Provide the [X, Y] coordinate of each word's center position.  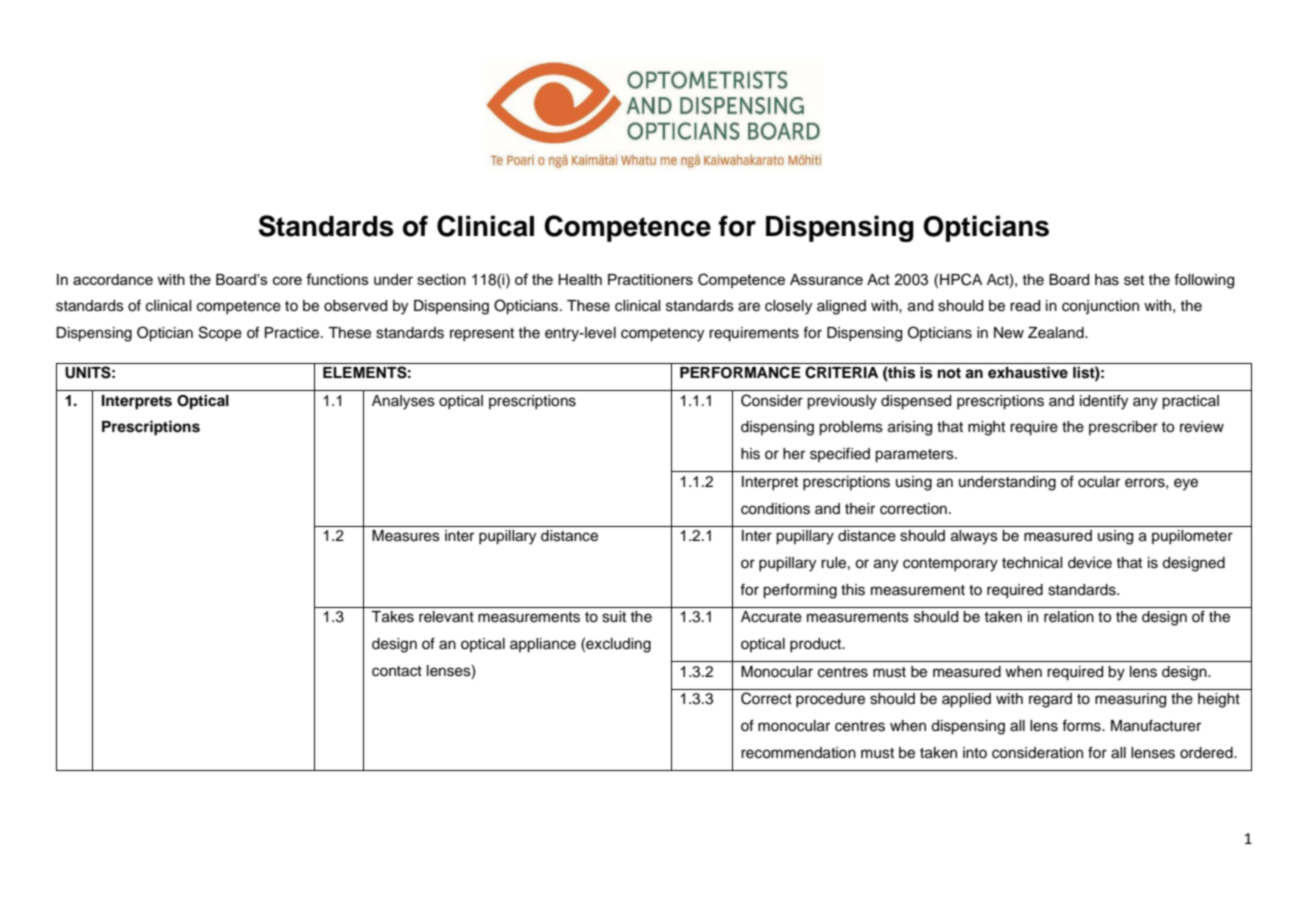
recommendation [798, 753]
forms [1082, 726]
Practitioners [650, 279]
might [986, 428]
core [287, 280]
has [1107, 280]
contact [397, 671]
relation [1069, 617]
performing [800, 591]
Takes [392, 617]
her [794, 454]
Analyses [403, 402]
